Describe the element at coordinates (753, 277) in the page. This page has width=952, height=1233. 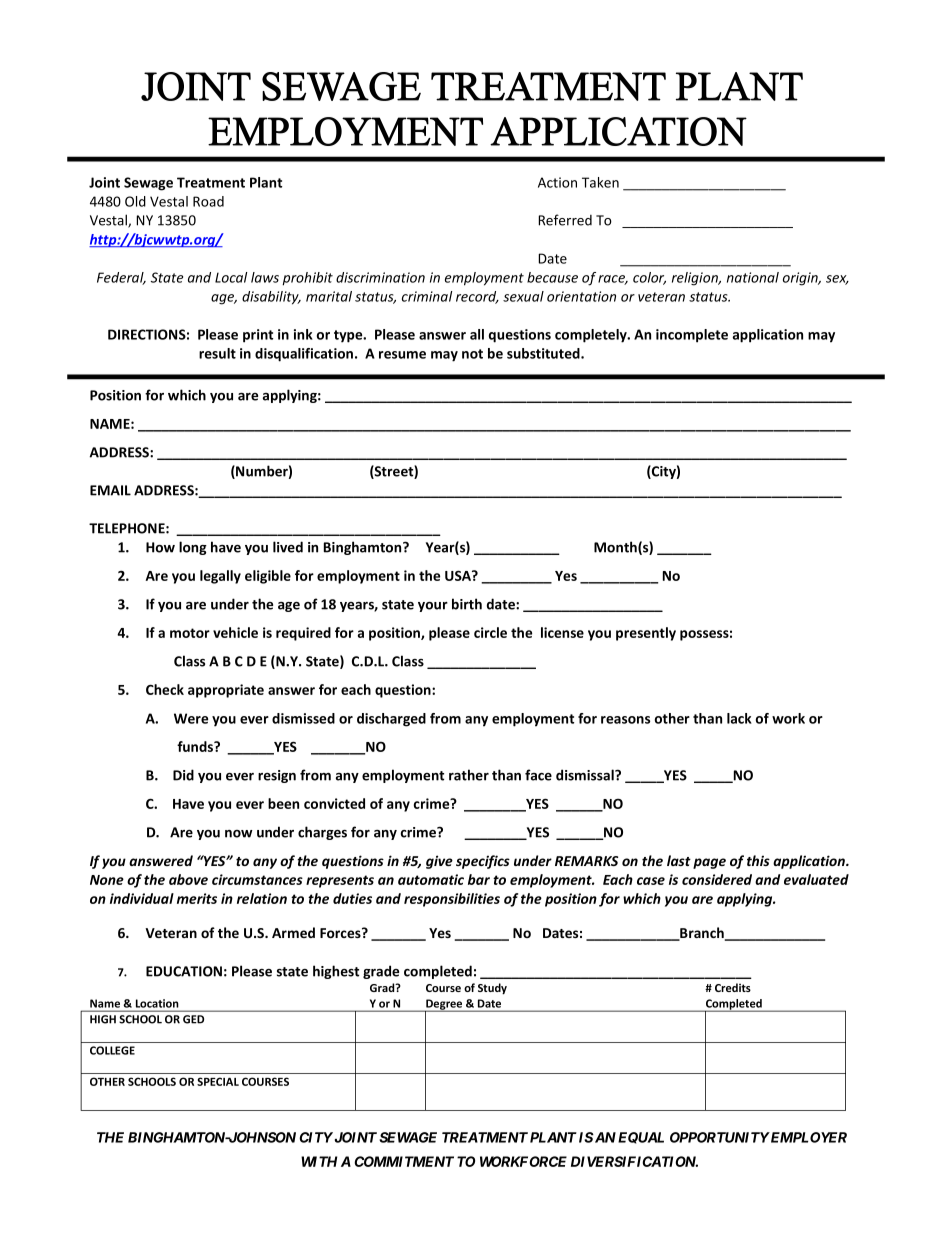
I see `national` at that location.
